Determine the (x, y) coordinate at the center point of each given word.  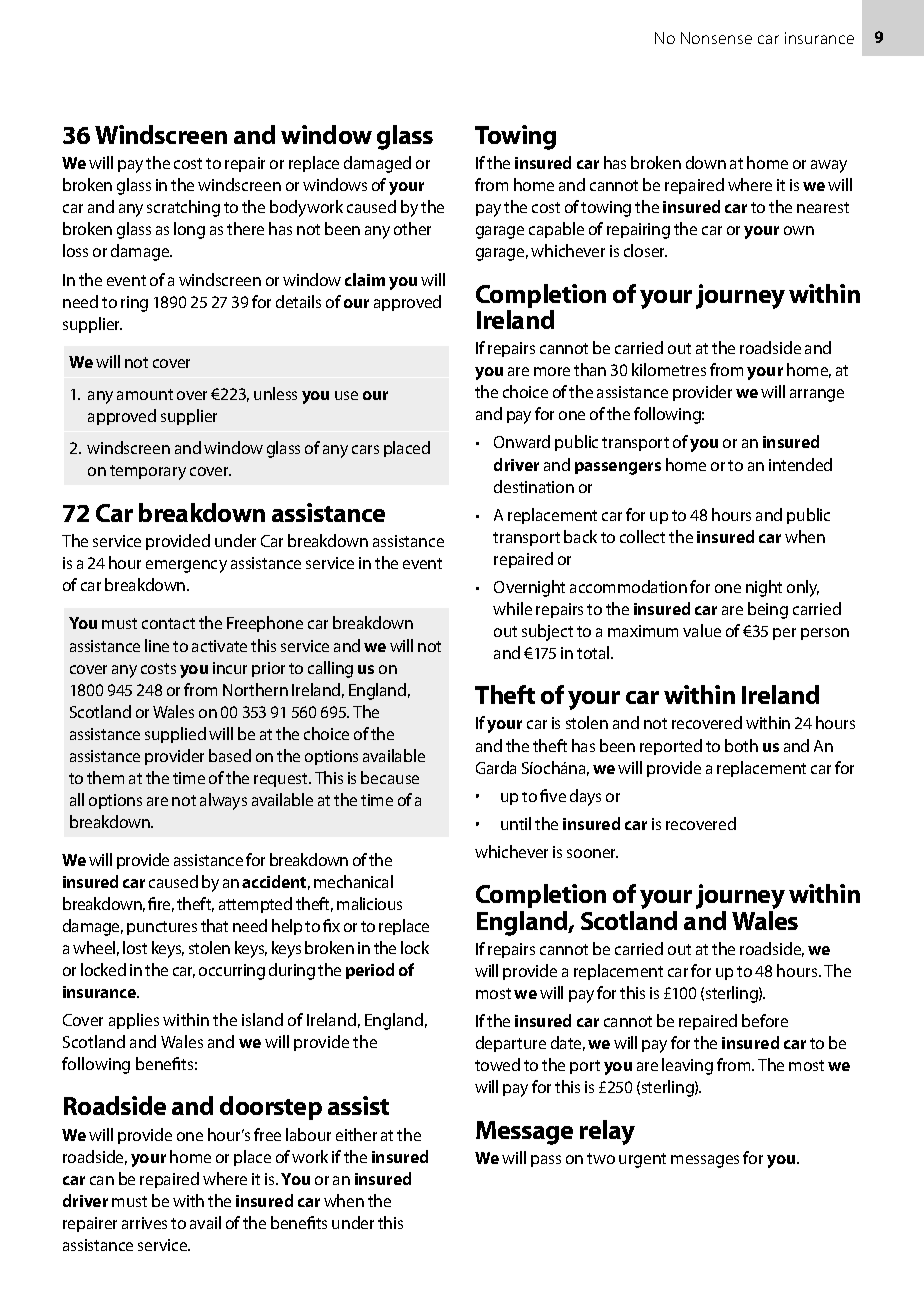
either (356, 1134)
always (223, 801)
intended (800, 464)
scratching (183, 208)
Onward (522, 441)
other (412, 228)
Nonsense (716, 38)
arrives (144, 1223)
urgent (642, 1160)
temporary (148, 472)
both (741, 745)
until (516, 823)
